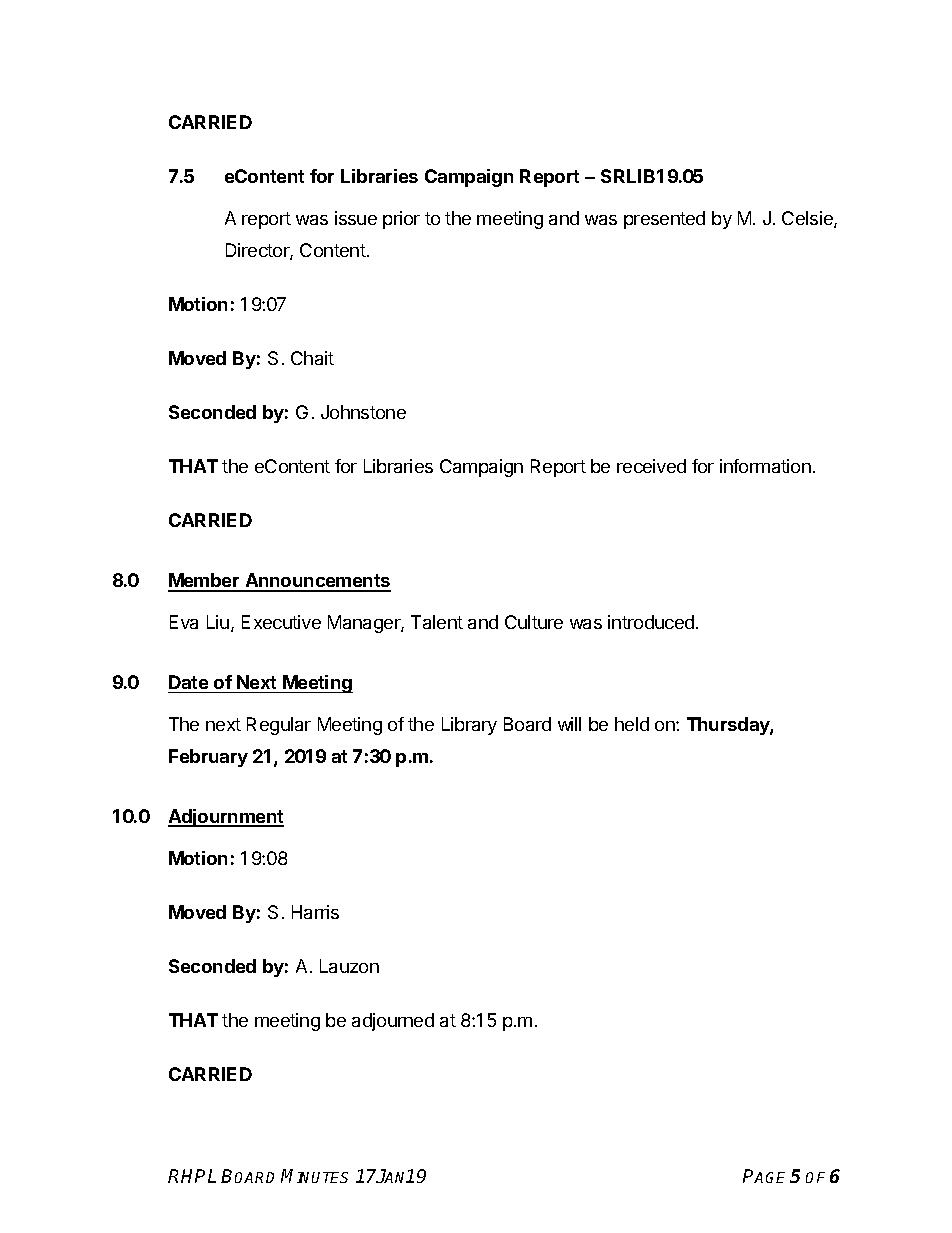 Image resolution: width=952 pixels, height=1233 pixels. I want to click on presented, so click(664, 220).
